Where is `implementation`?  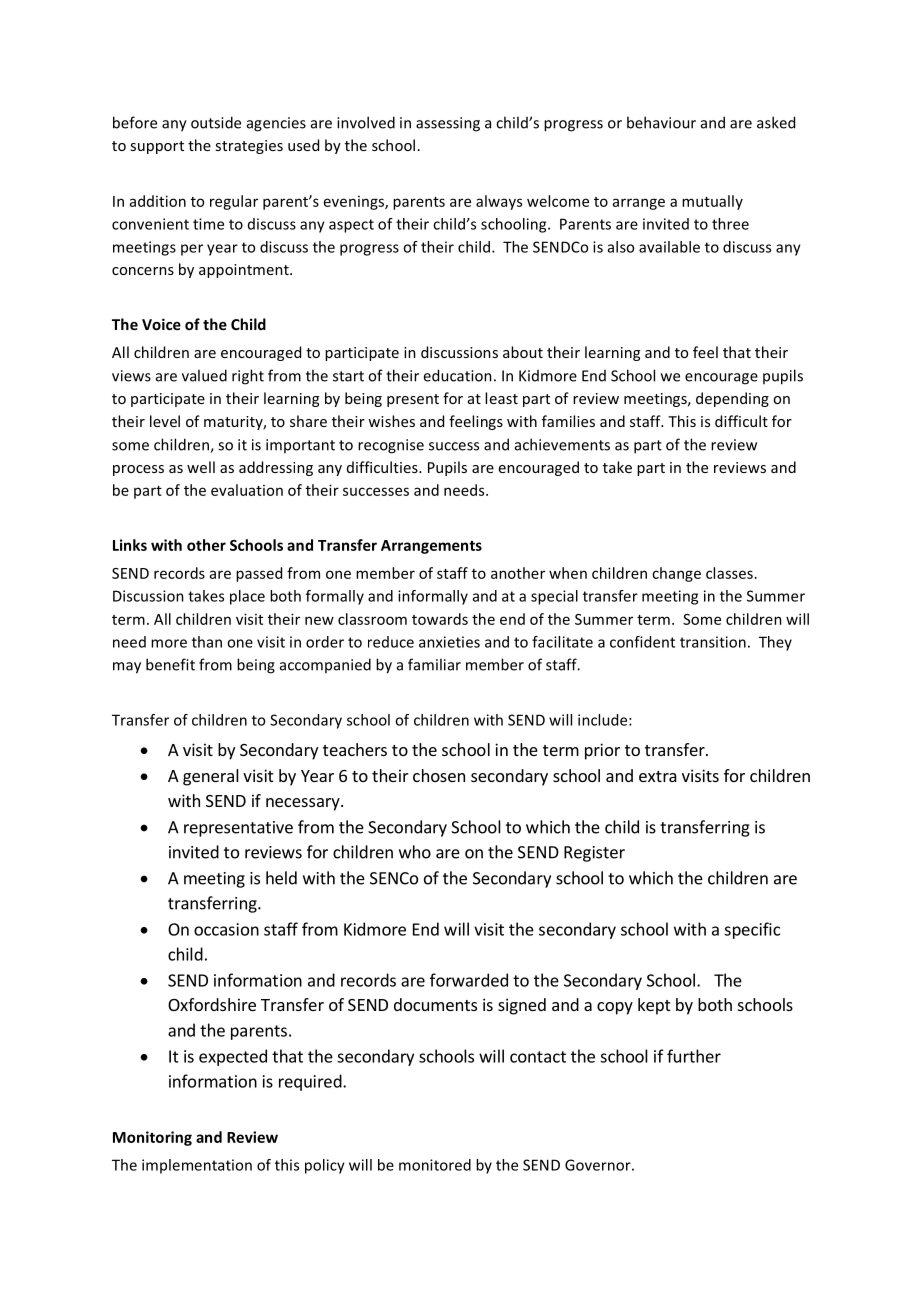 implementation is located at coordinates (197, 1166).
